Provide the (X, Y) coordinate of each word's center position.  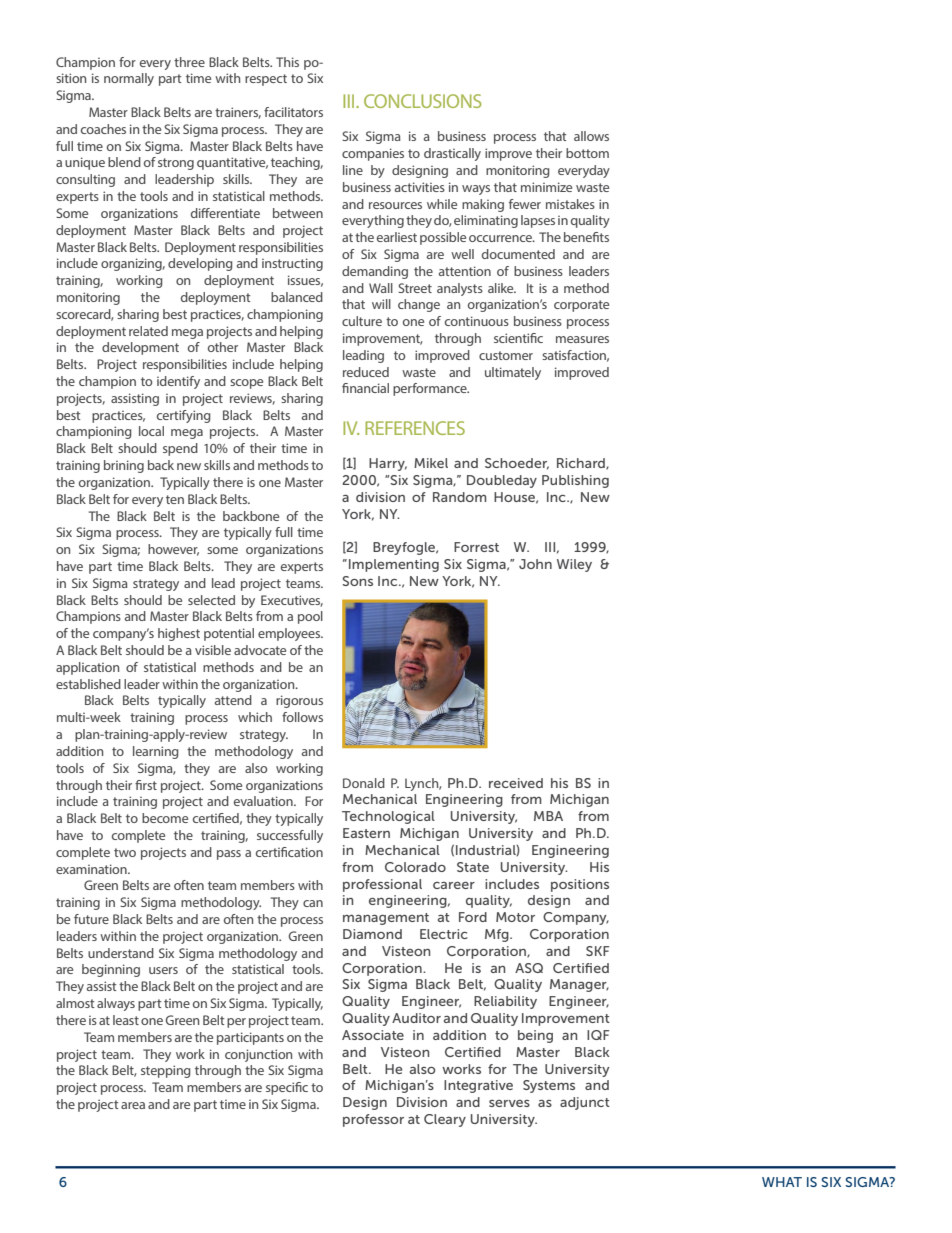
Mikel (431, 463)
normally (129, 79)
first (146, 785)
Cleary (445, 1120)
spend (180, 449)
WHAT (782, 1182)
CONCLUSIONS (423, 101)
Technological (388, 817)
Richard (582, 464)
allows (591, 136)
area (133, 1105)
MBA (548, 816)
